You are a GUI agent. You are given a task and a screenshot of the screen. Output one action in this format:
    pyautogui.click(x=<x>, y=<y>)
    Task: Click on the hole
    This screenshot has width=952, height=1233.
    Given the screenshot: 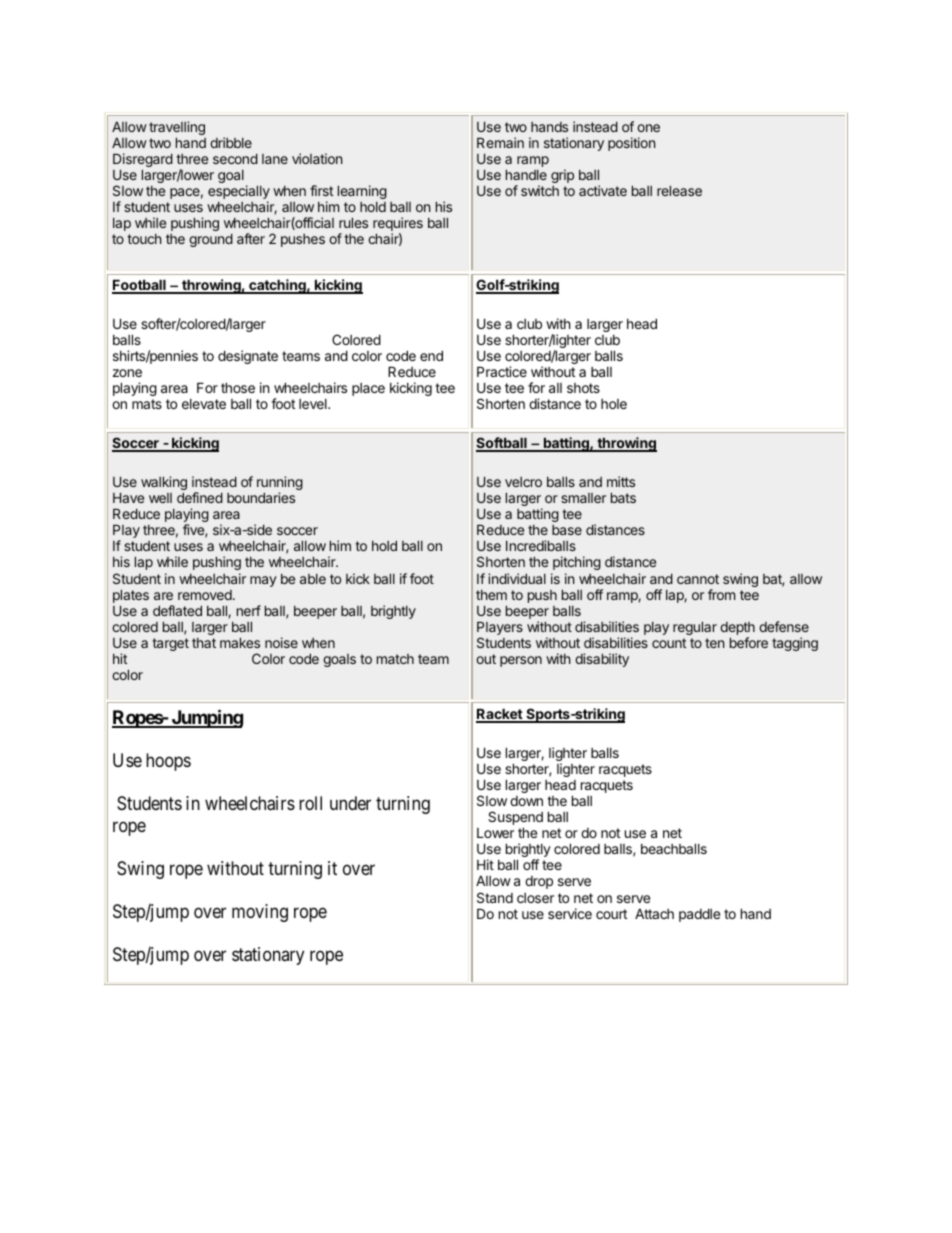 What is the action you would take?
    pyautogui.click(x=614, y=404)
